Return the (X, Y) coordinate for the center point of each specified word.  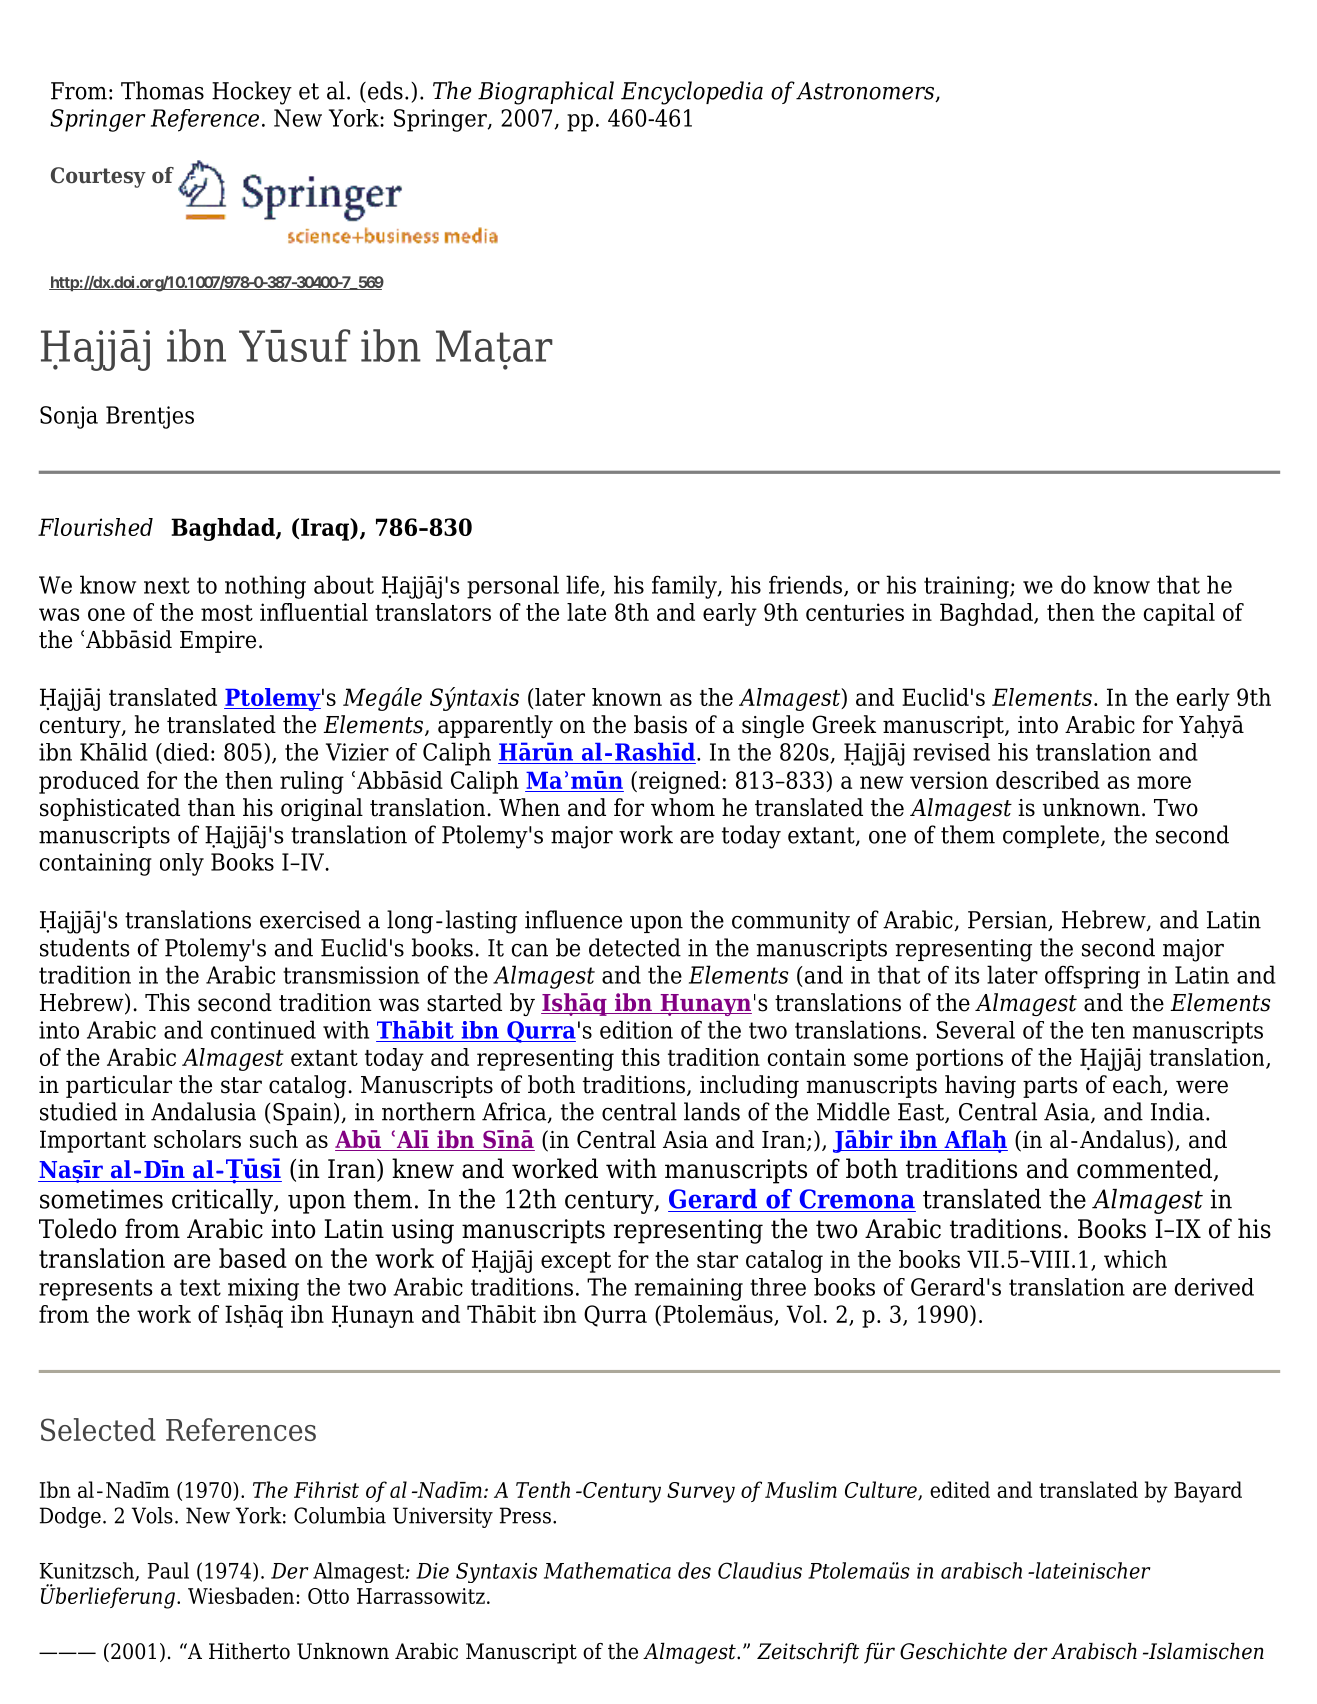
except (576, 1262)
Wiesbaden (242, 1595)
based (253, 1258)
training (967, 587)
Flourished (95, 527)
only (182, 864)
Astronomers (866, 92)
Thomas (162, 90)
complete (1051, 836)
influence (573, 919)
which (1135, 1259)
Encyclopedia (692, 93)
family (685, 587)
